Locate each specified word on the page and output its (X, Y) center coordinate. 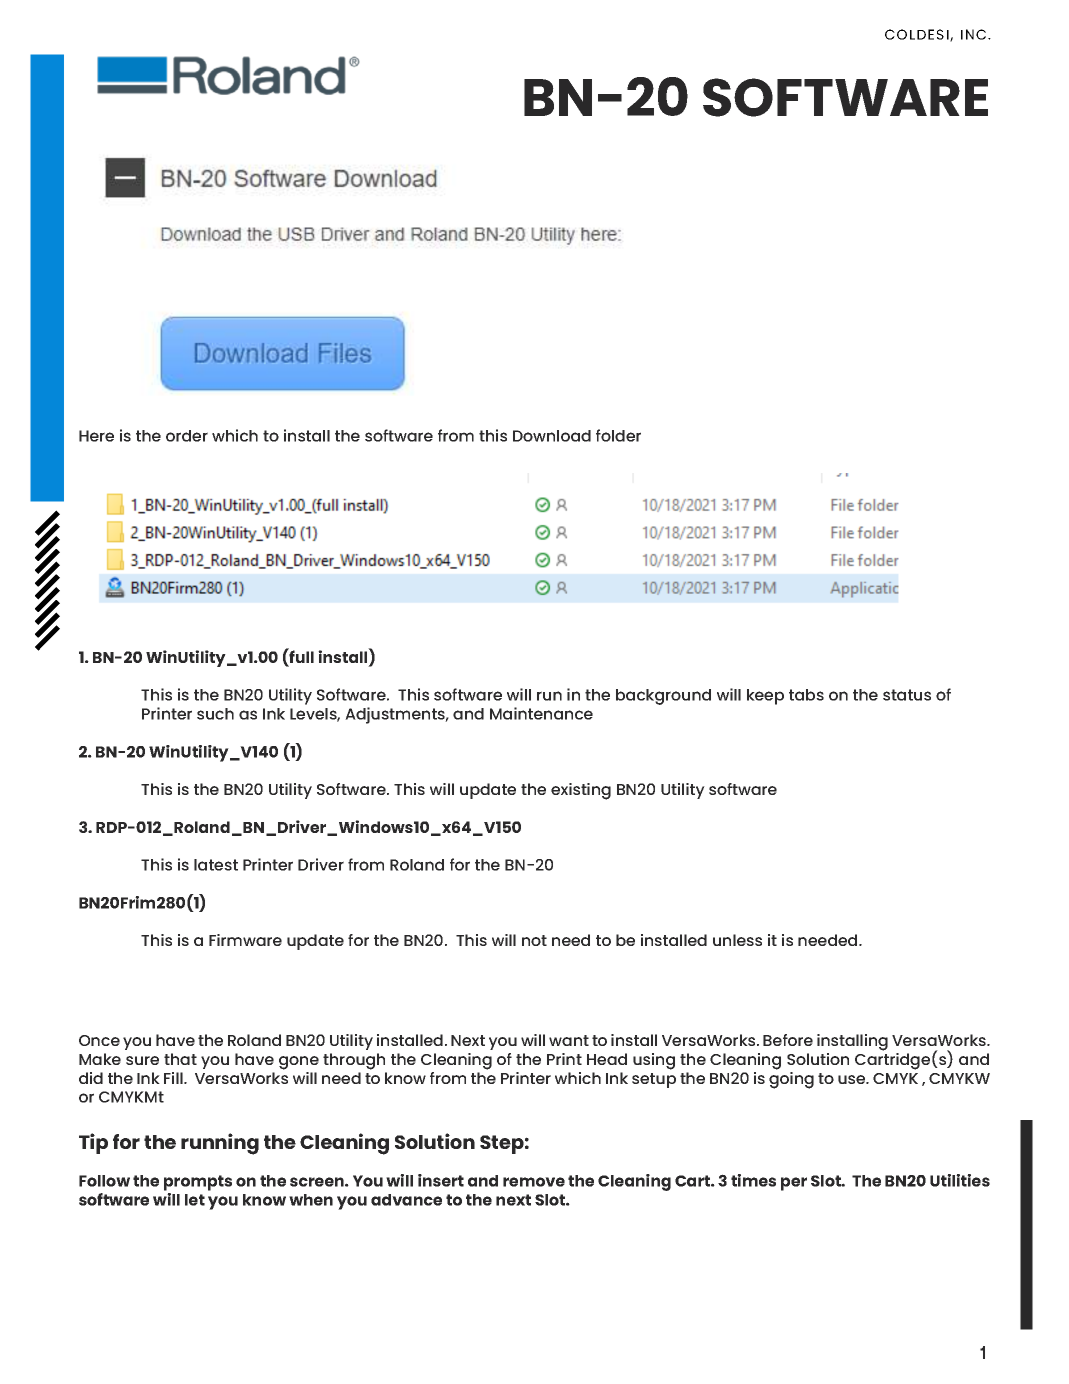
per (794, 1184)
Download (552, 436)
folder (618, 435)
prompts (198, 1183)
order (187, 436)
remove (534, 1182)
